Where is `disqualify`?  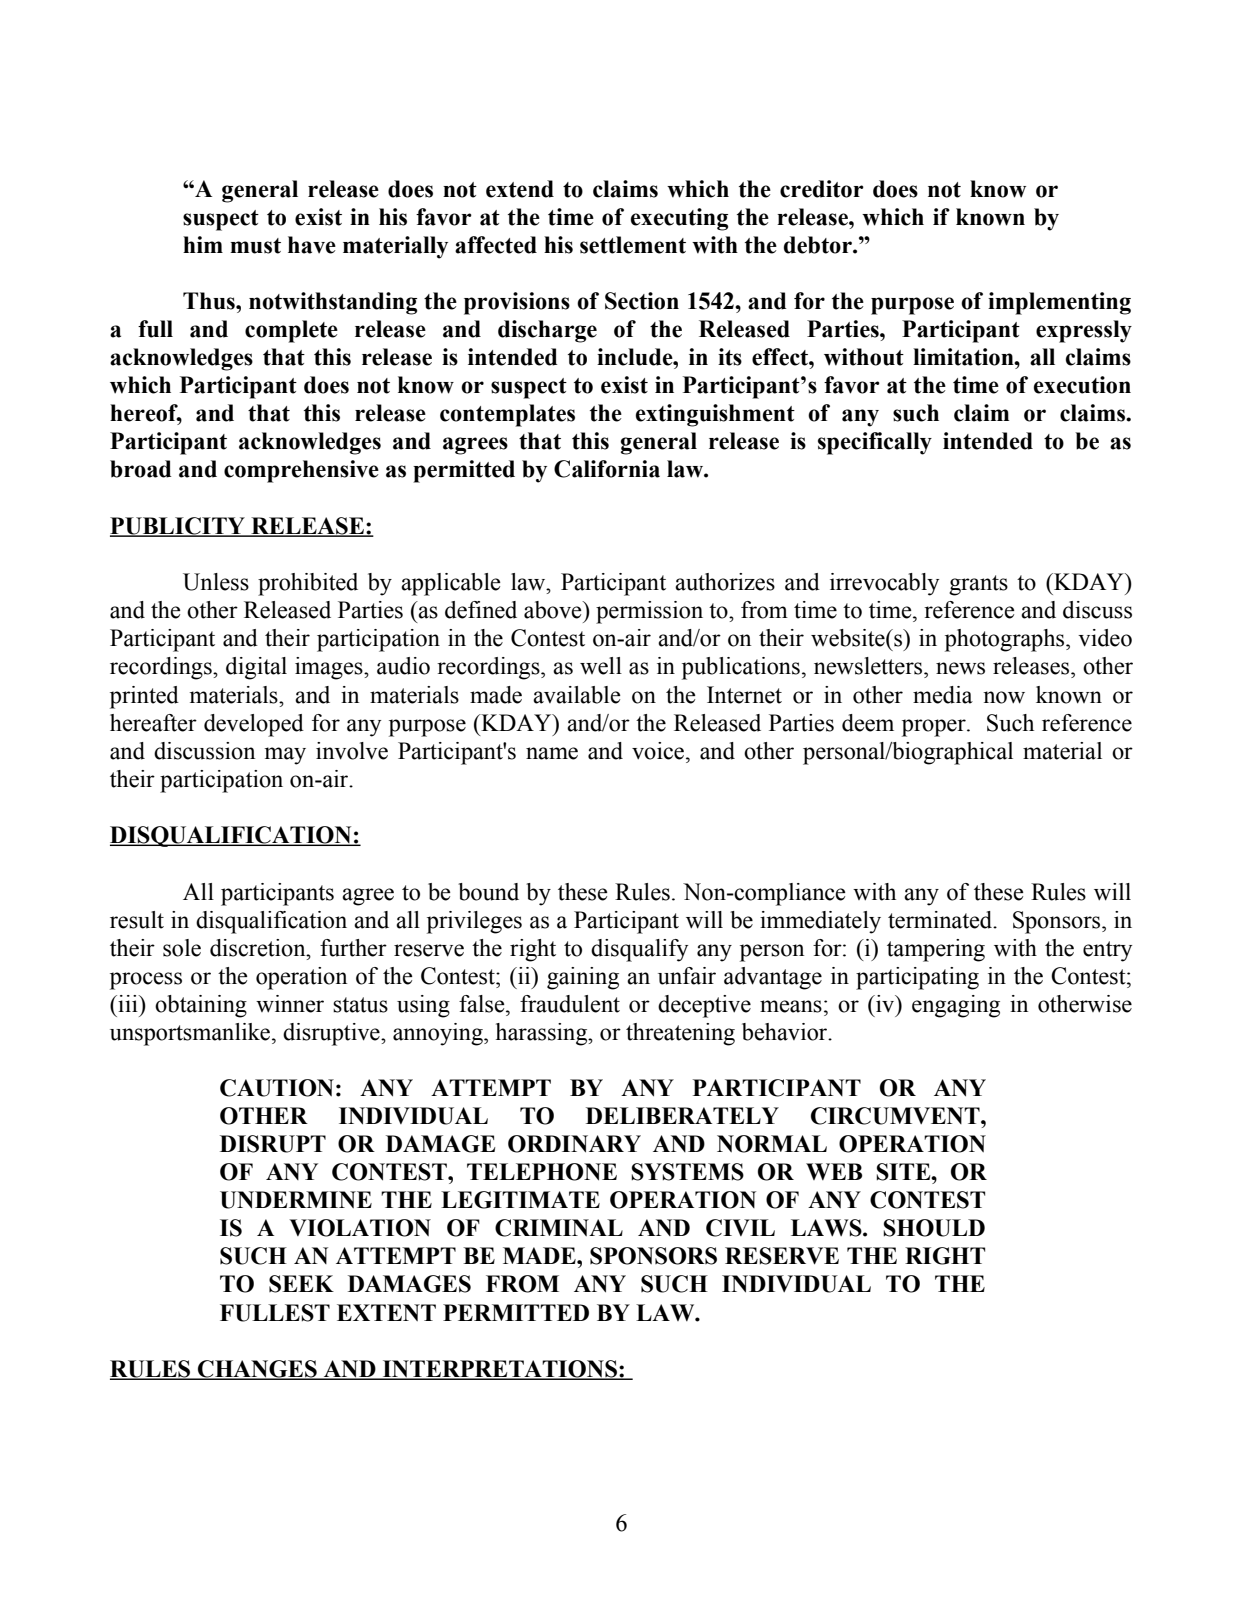
disqualify is located at coordinates (639, 950).
